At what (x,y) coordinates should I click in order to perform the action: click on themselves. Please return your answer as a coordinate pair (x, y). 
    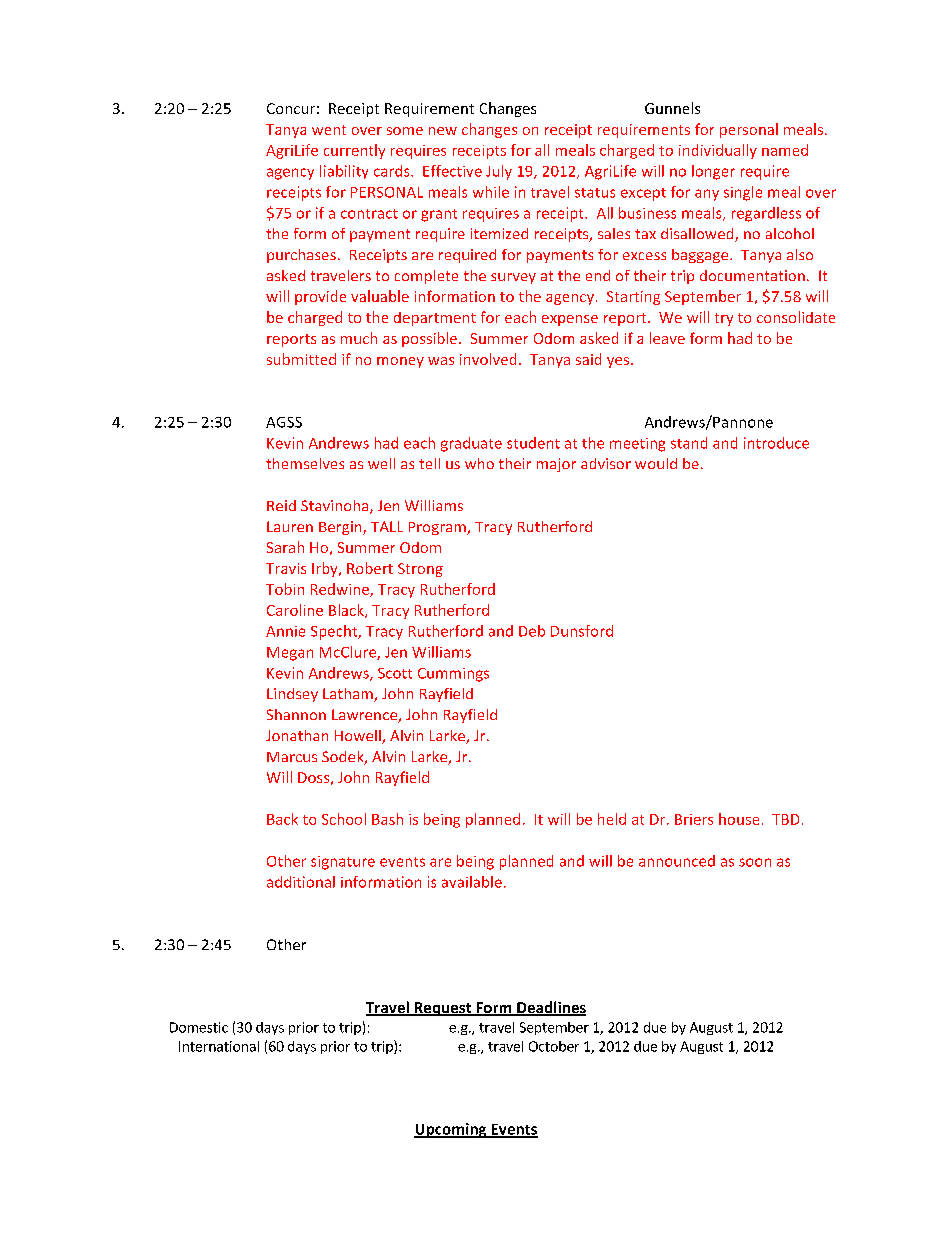
    Looking at the image, I should click on (305, 463).
